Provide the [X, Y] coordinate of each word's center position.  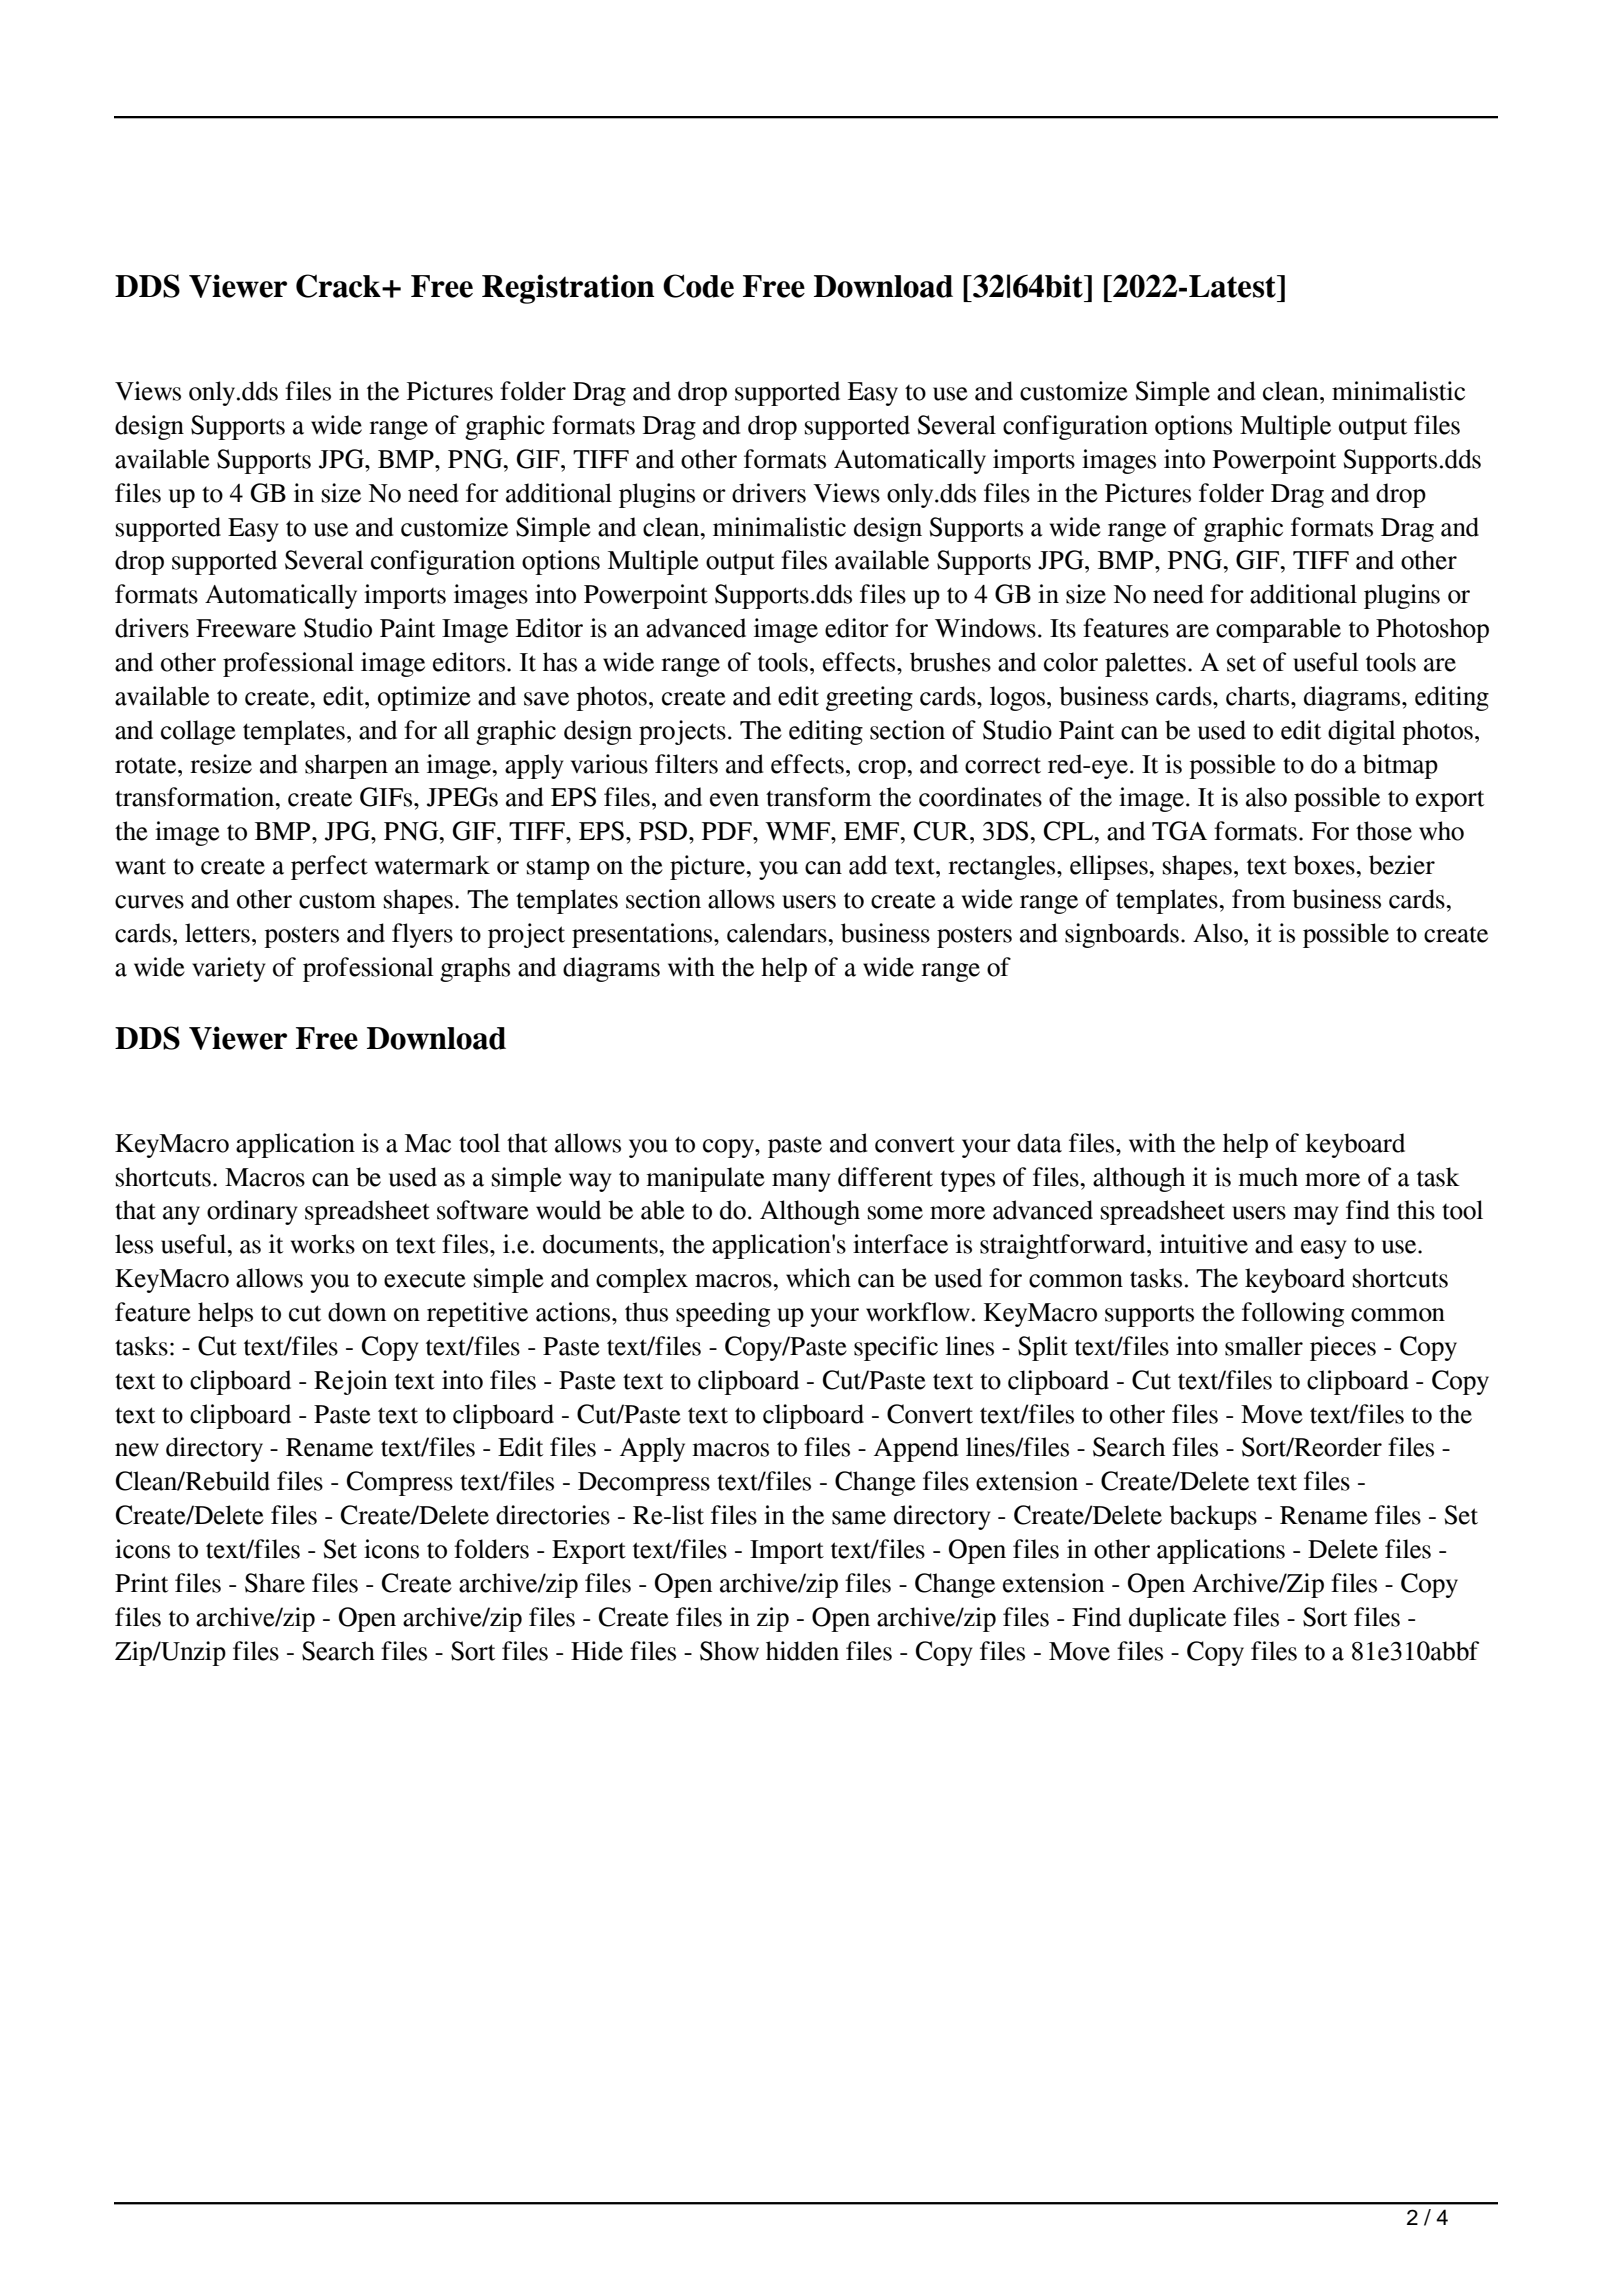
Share [275, 1583]
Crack [339, 286]
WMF [798, 831]
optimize [424, 698]
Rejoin [350, 1382]
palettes [1145, 664]
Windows [985, 628]
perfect [329, 867]
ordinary [252, 1212]
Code [698, 286]
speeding [723, 1314]
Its [1063, 628]
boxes [1325, 865]
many [801, 1182]
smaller [1264, 1346]
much [1268, 1177]
